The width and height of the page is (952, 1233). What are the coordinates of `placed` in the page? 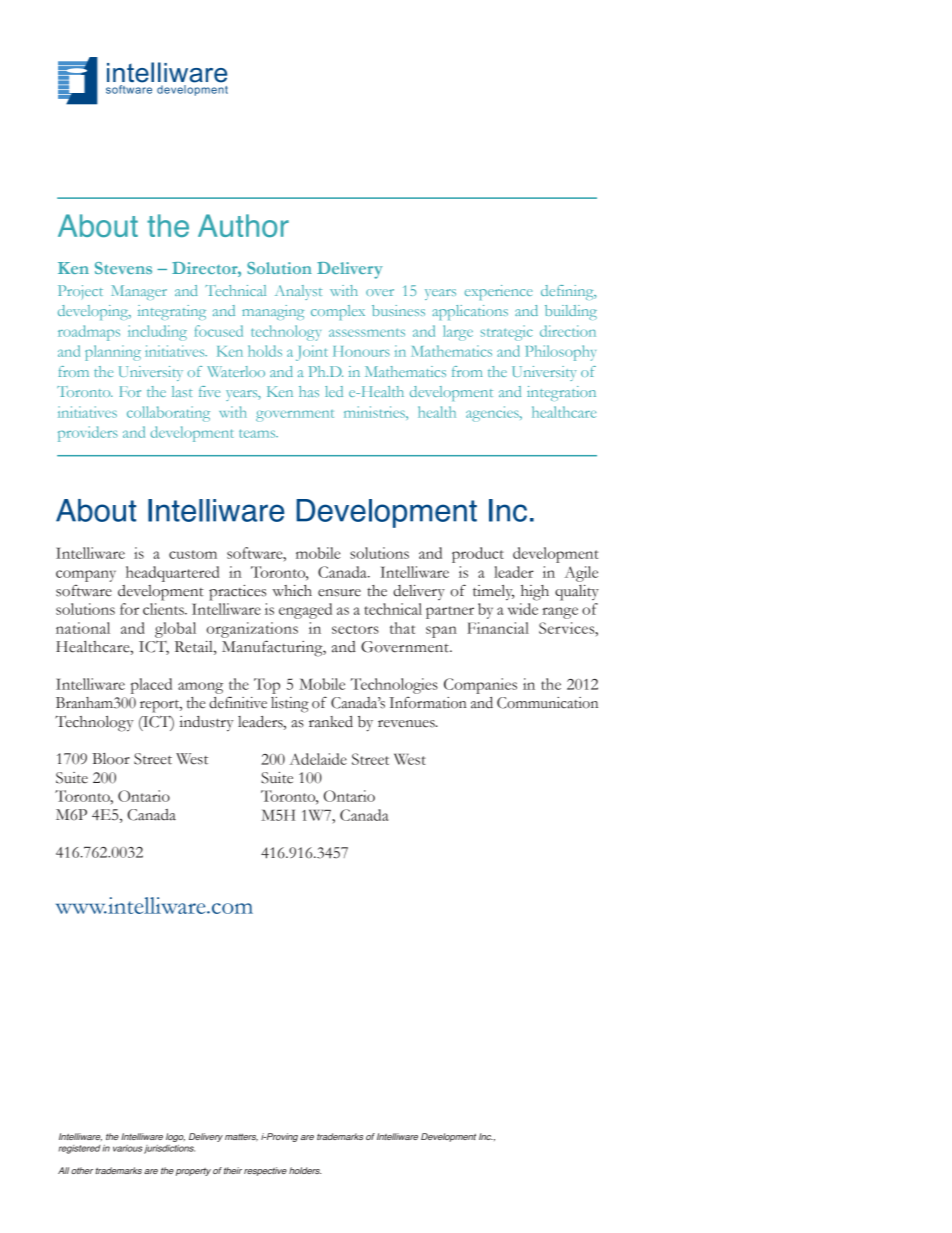 It's located at (151, 686).
